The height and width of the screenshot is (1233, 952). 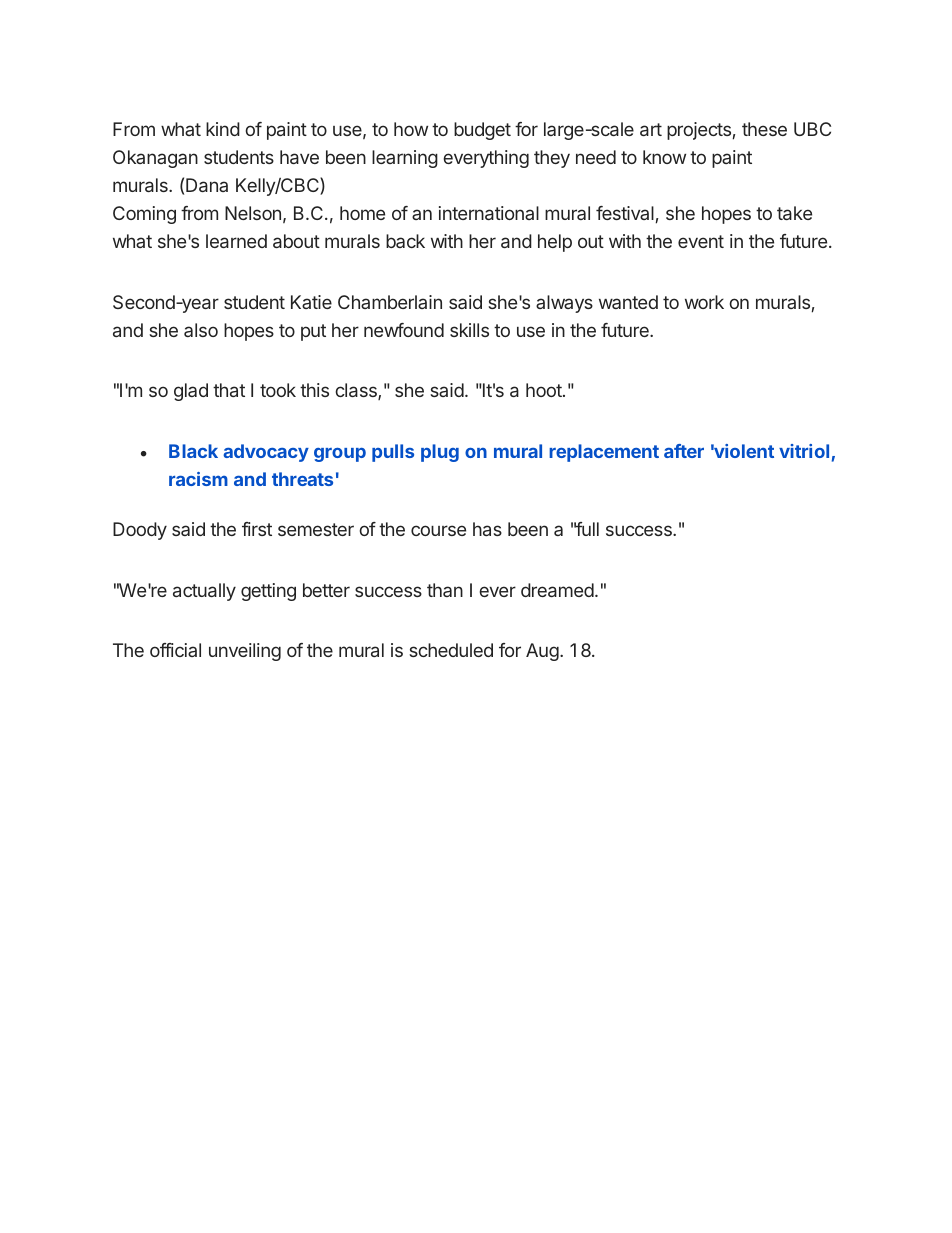 What do you see at coordinates (764, 129) in the screenshot?
I see `these` at bounding box center [764, 129].
